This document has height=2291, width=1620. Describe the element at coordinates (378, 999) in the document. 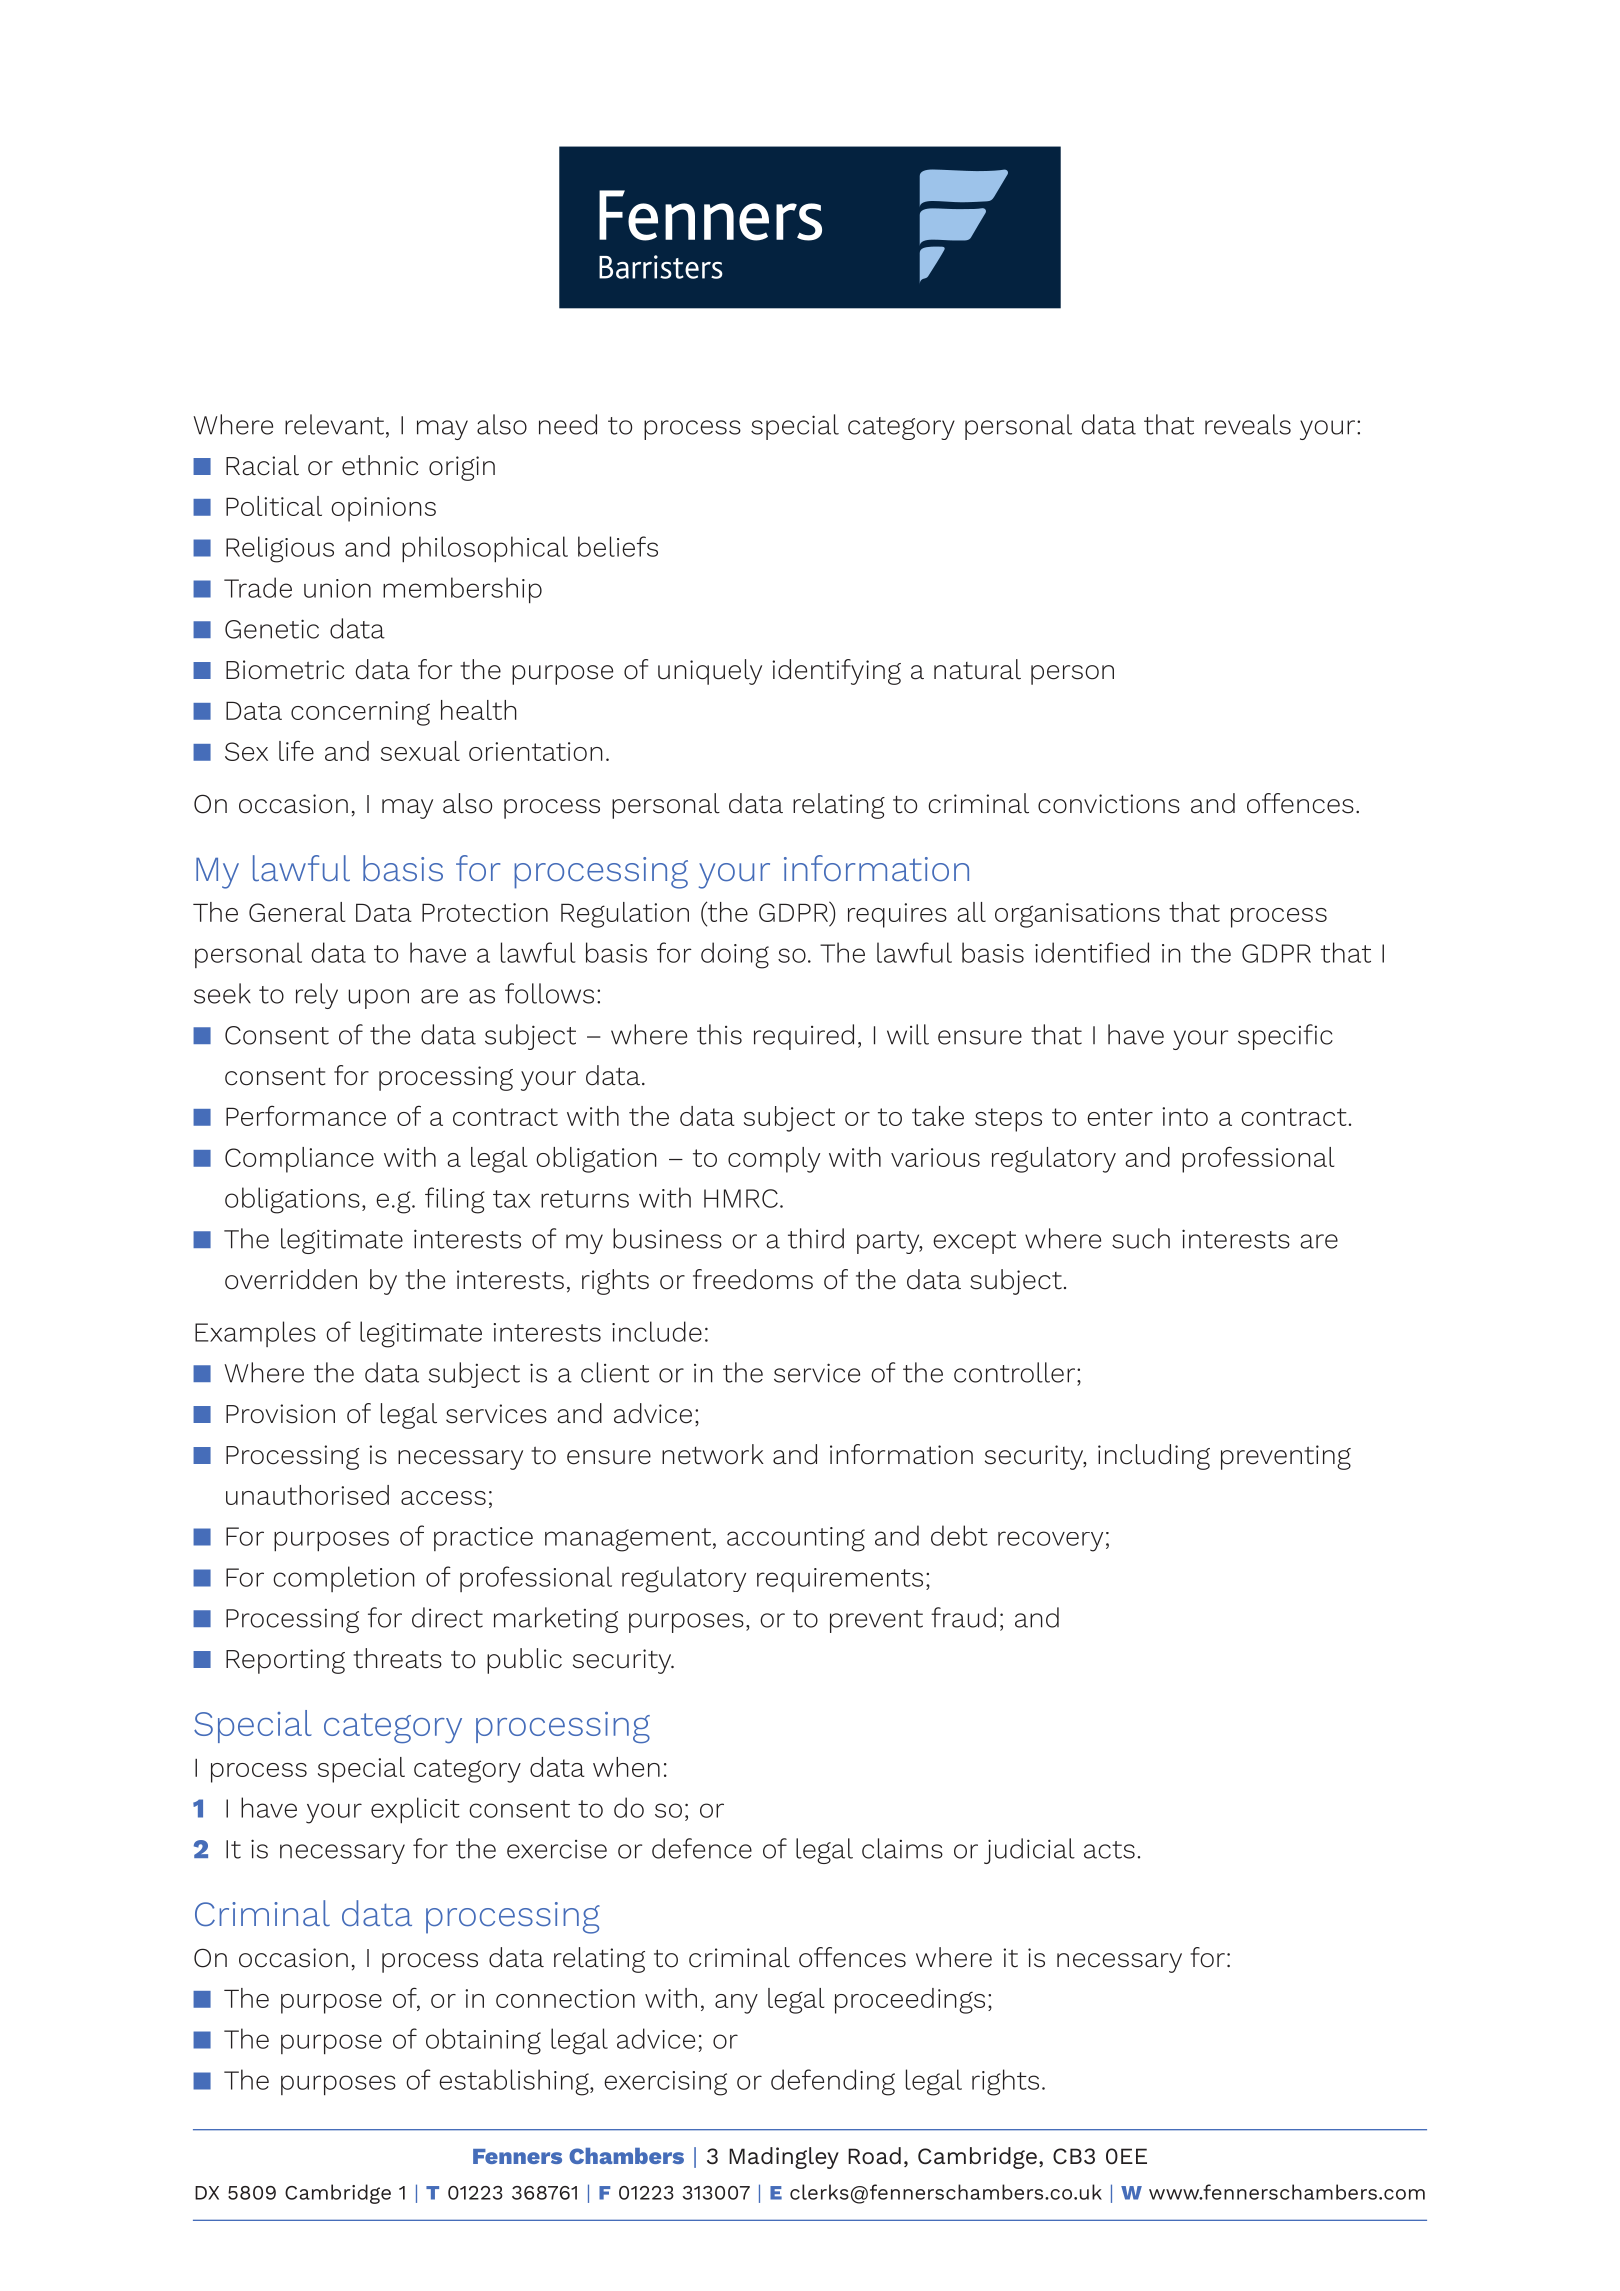

I see `upon` at that location.
